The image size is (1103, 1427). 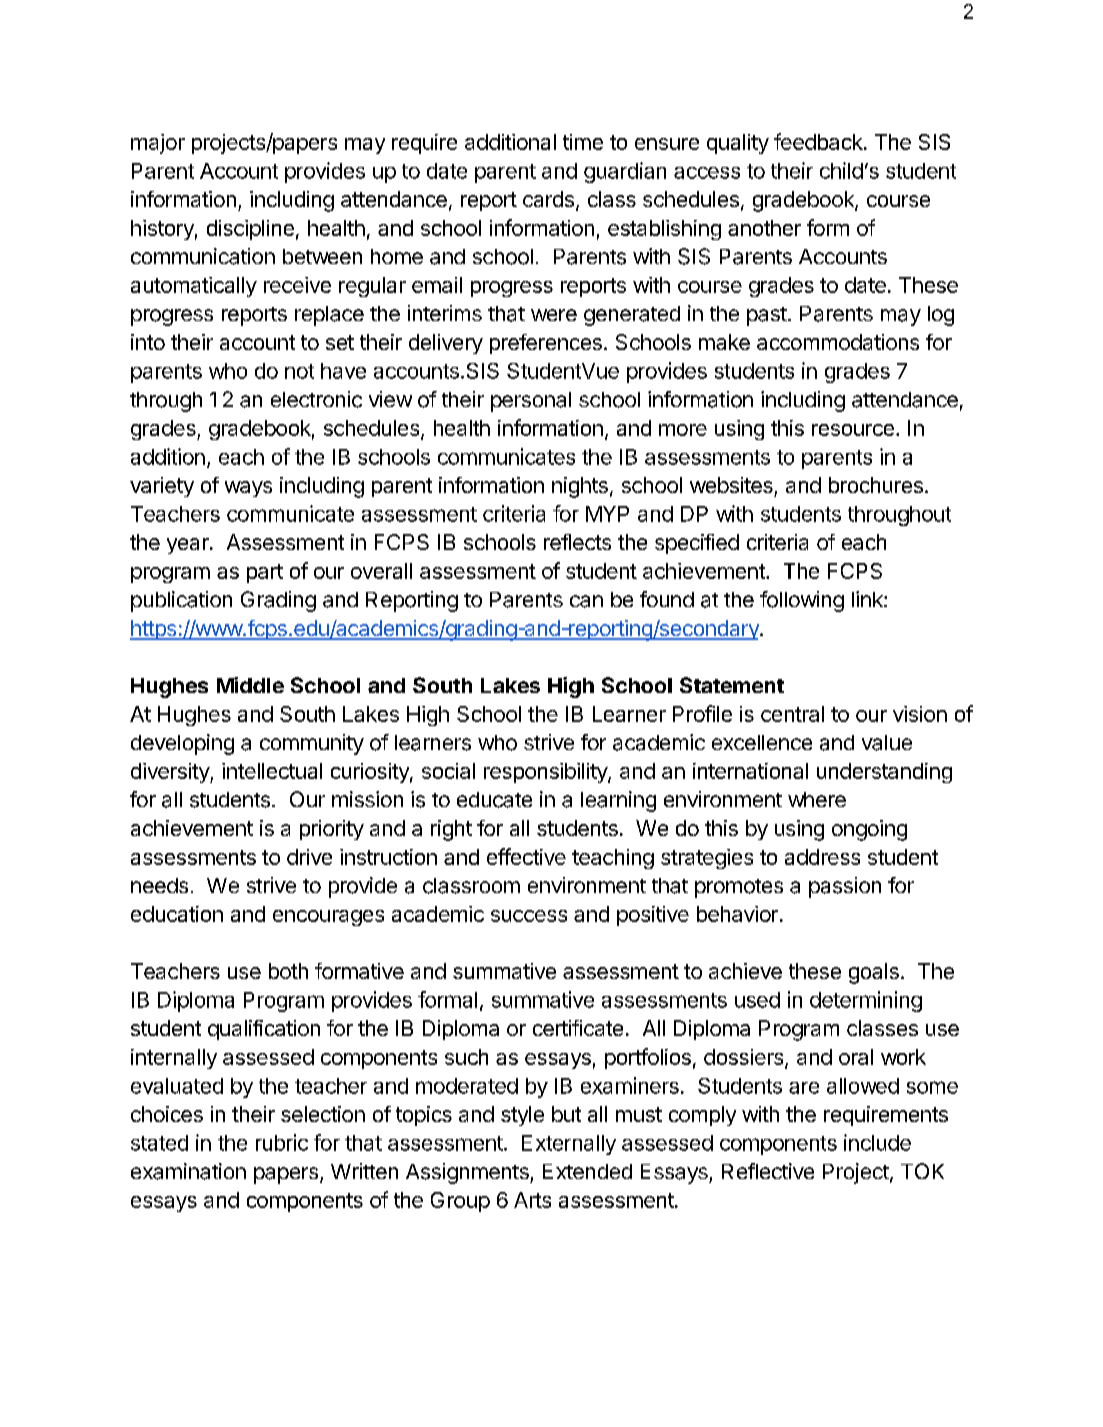 What do you see at coordinates (548, 199) in the document?
I see `cards` at bounding box center [548, 199].
